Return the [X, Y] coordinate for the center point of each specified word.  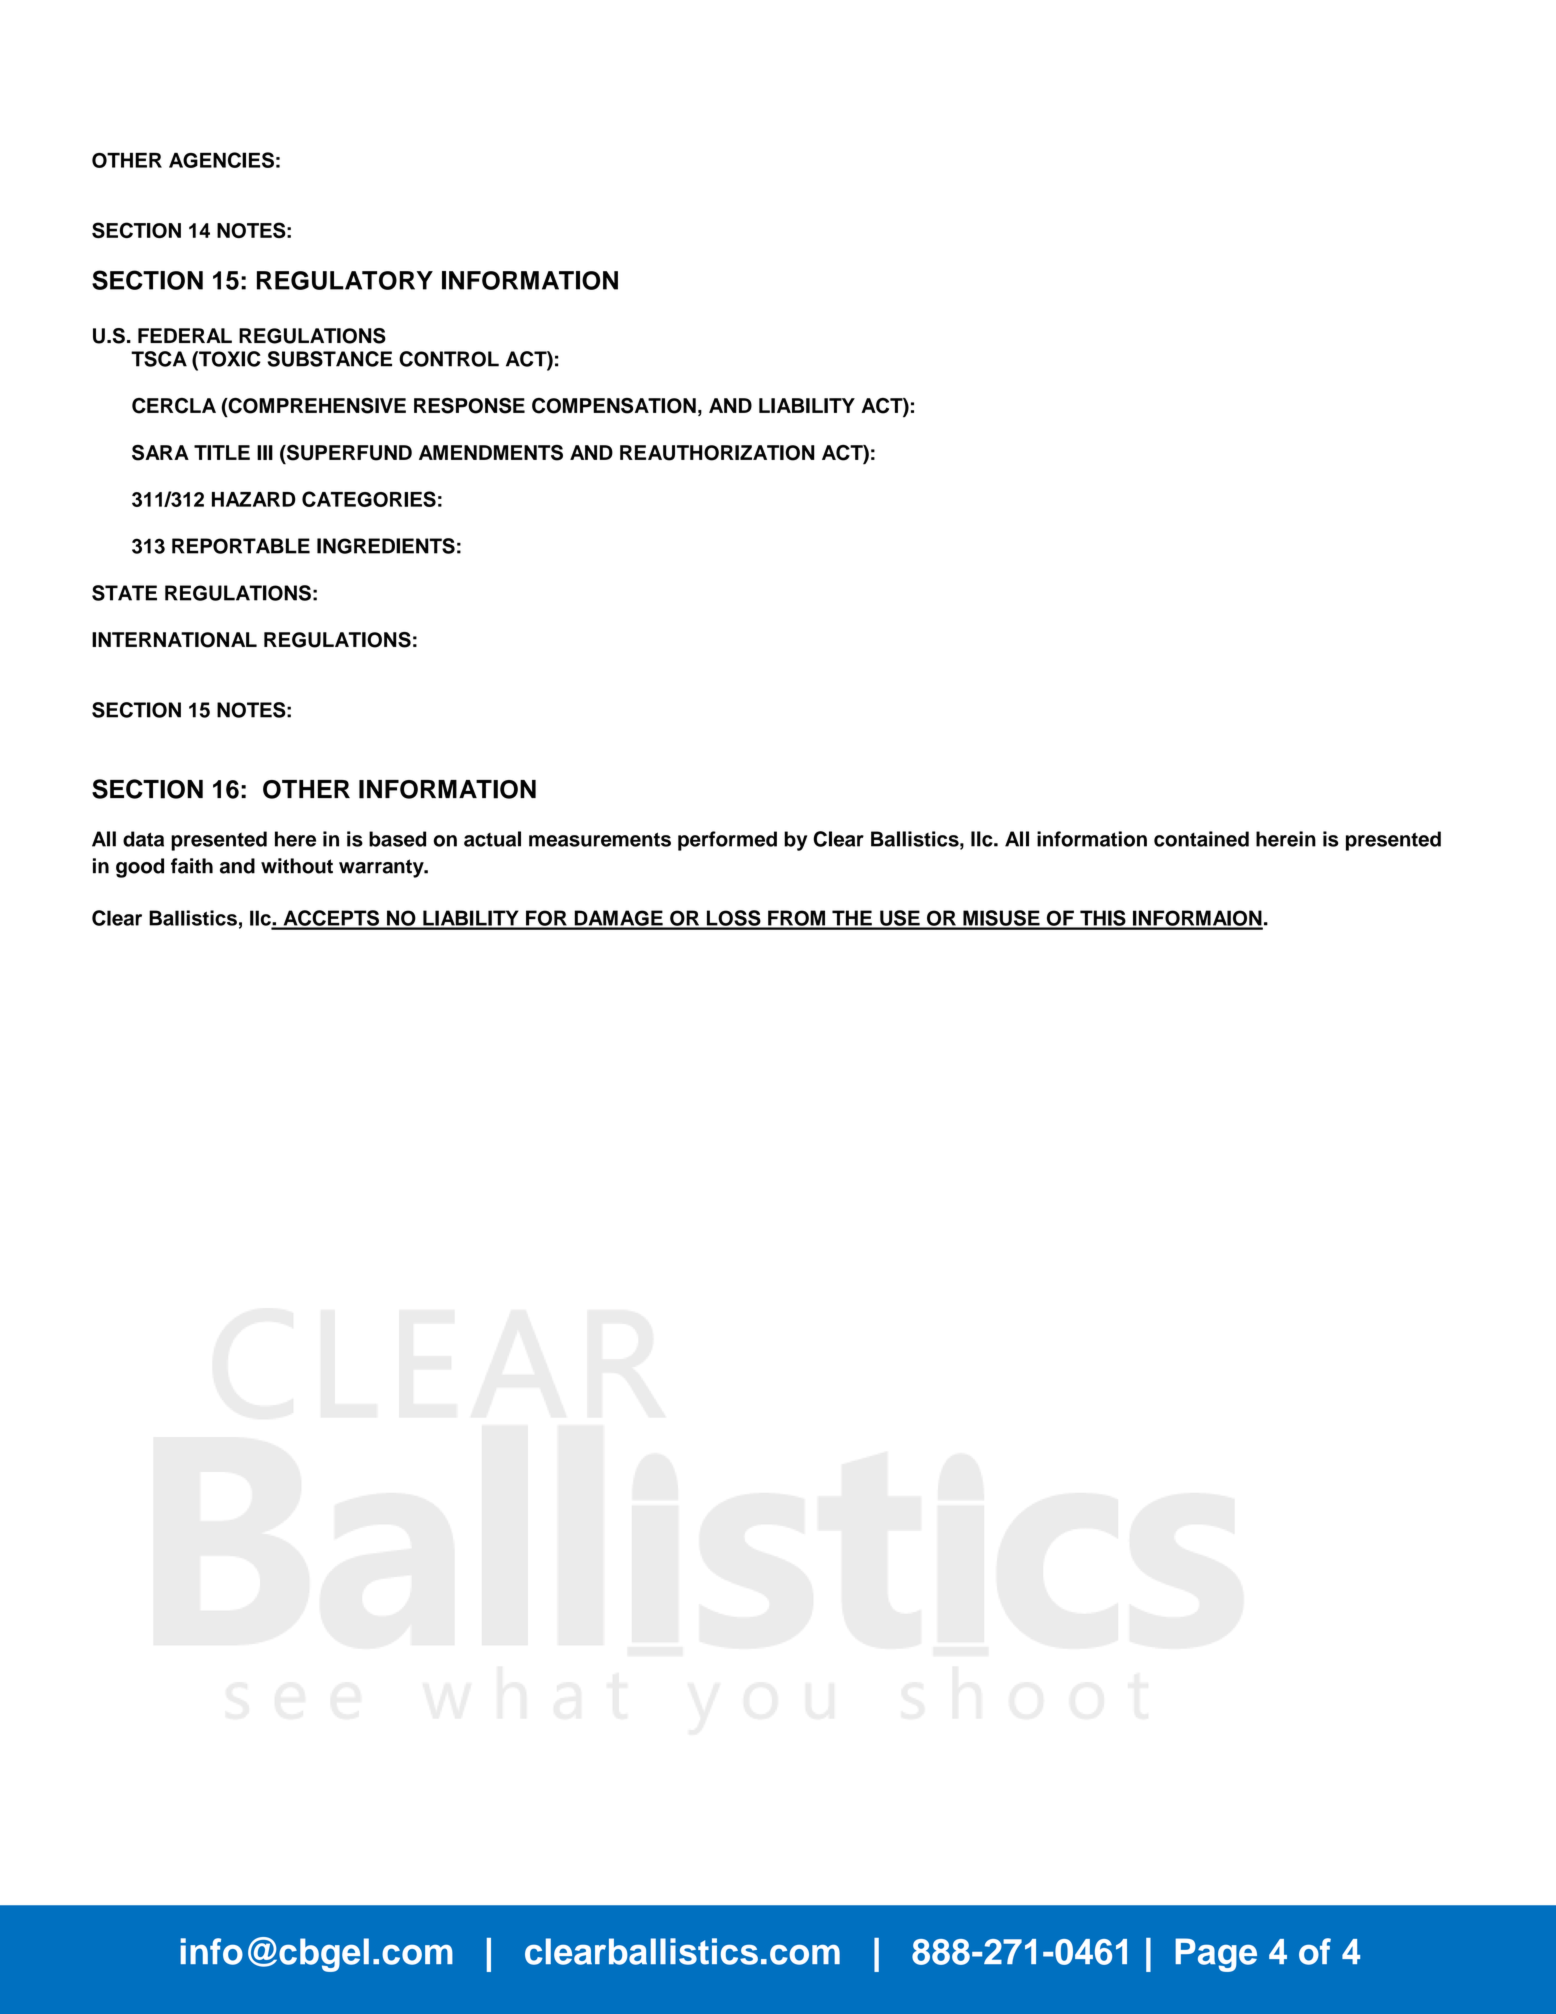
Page [1216, 1955]
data [143, 839]
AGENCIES [221, 160]
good [140, 868]
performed [727, 841]
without [297, 866]
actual [492, 839]
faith [192, 866]
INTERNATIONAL [174, 640]
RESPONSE [469, 406]
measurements [600, 839]
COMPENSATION [614, 406]
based [397, 839]
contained [1201, 839]
